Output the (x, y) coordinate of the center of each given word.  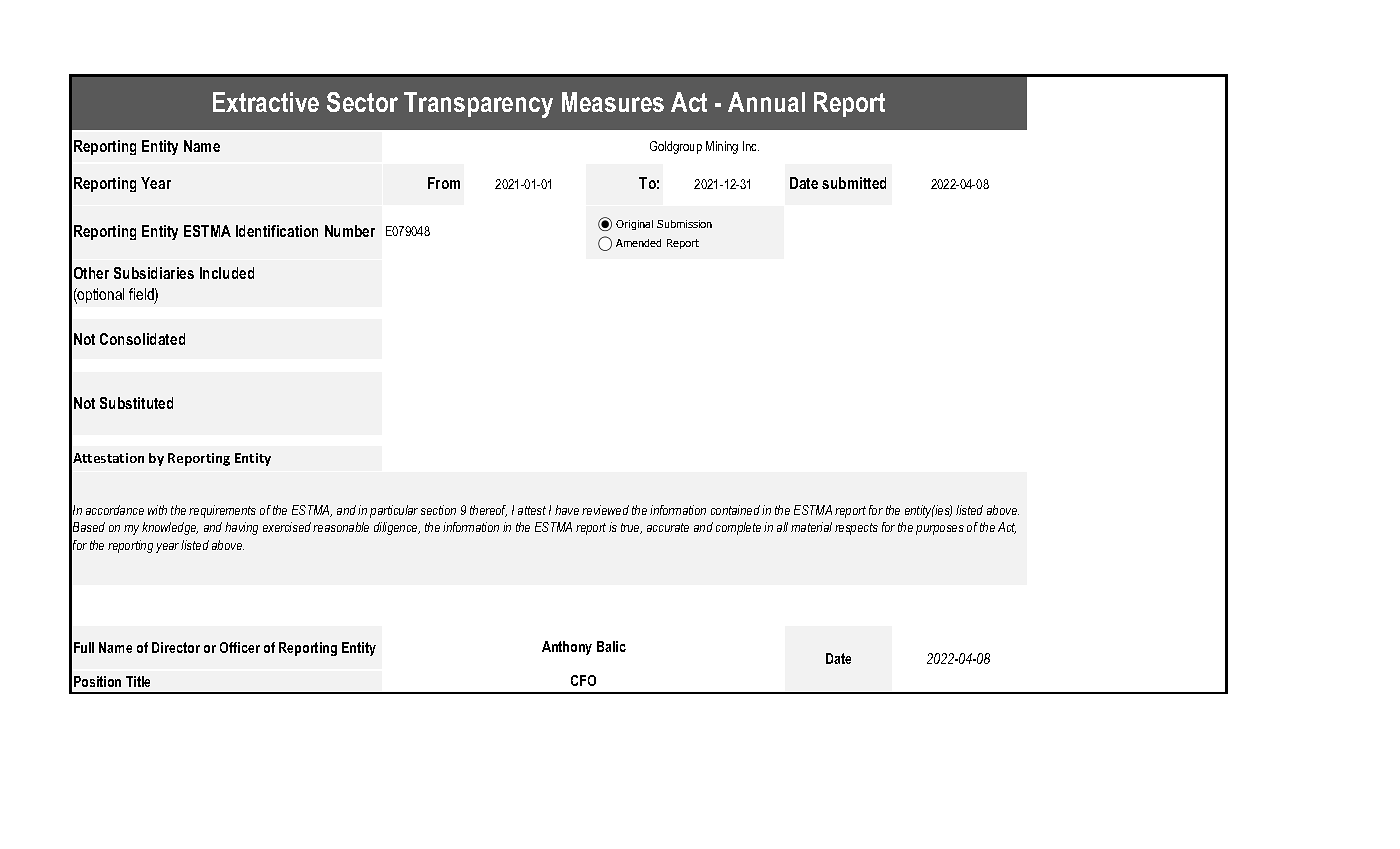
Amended (638, 243)
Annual (766, 102)
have (567, 510)
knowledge (170, 528)
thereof (488, 511)
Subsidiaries (154, 273)
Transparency (478, 105)
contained (735, 510)
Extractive (266, 102)
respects (856, 529)
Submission (684, 224)
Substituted (136, 403)
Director (176, 647)
